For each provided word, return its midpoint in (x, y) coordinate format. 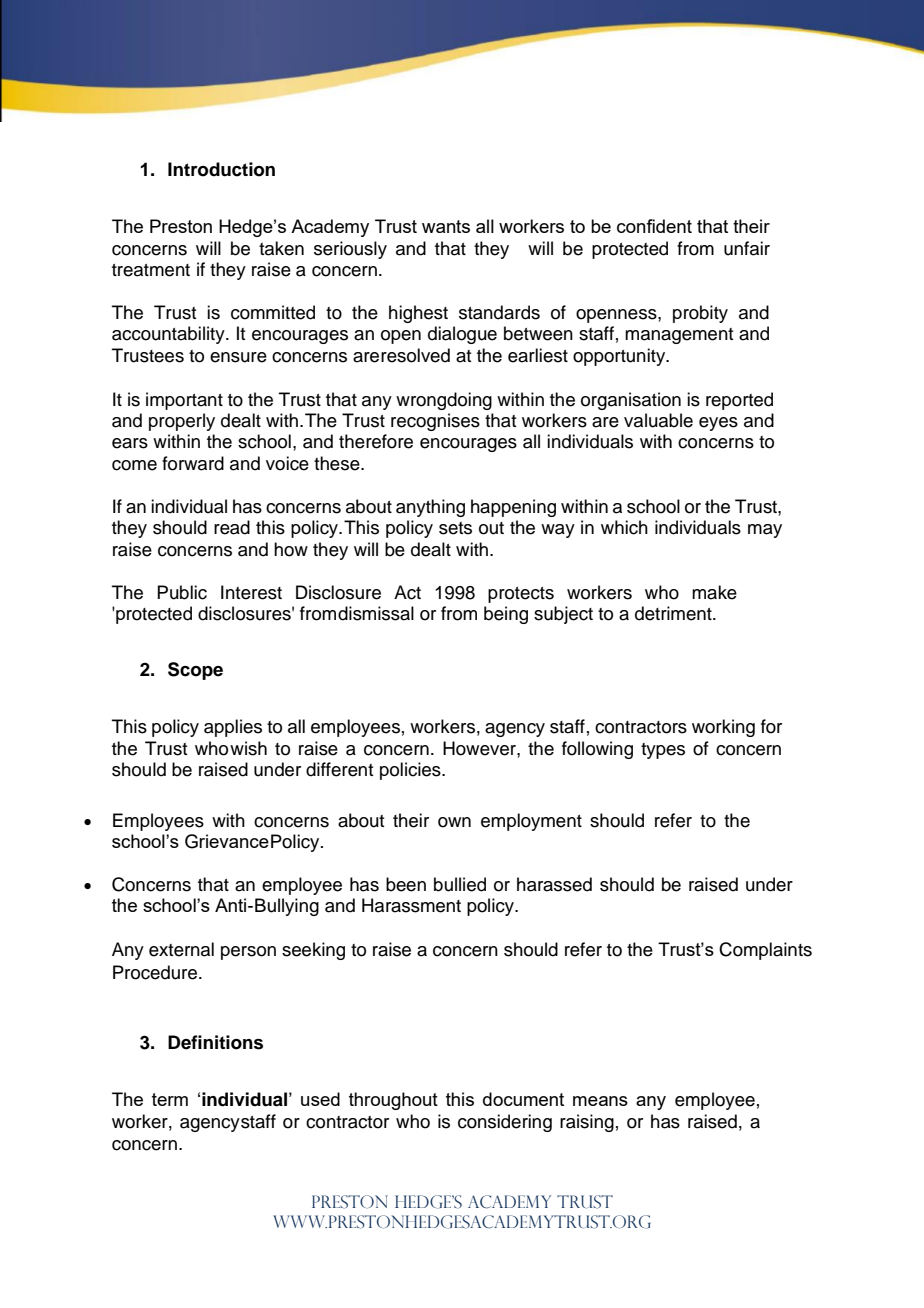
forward (193, 463)
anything (430, 508)
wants (446, 226)
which (624, 527)
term (170, 1099)
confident (654, 226)
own (454, 822)
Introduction (221, 169)
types (663, 751)
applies (233, 728)
